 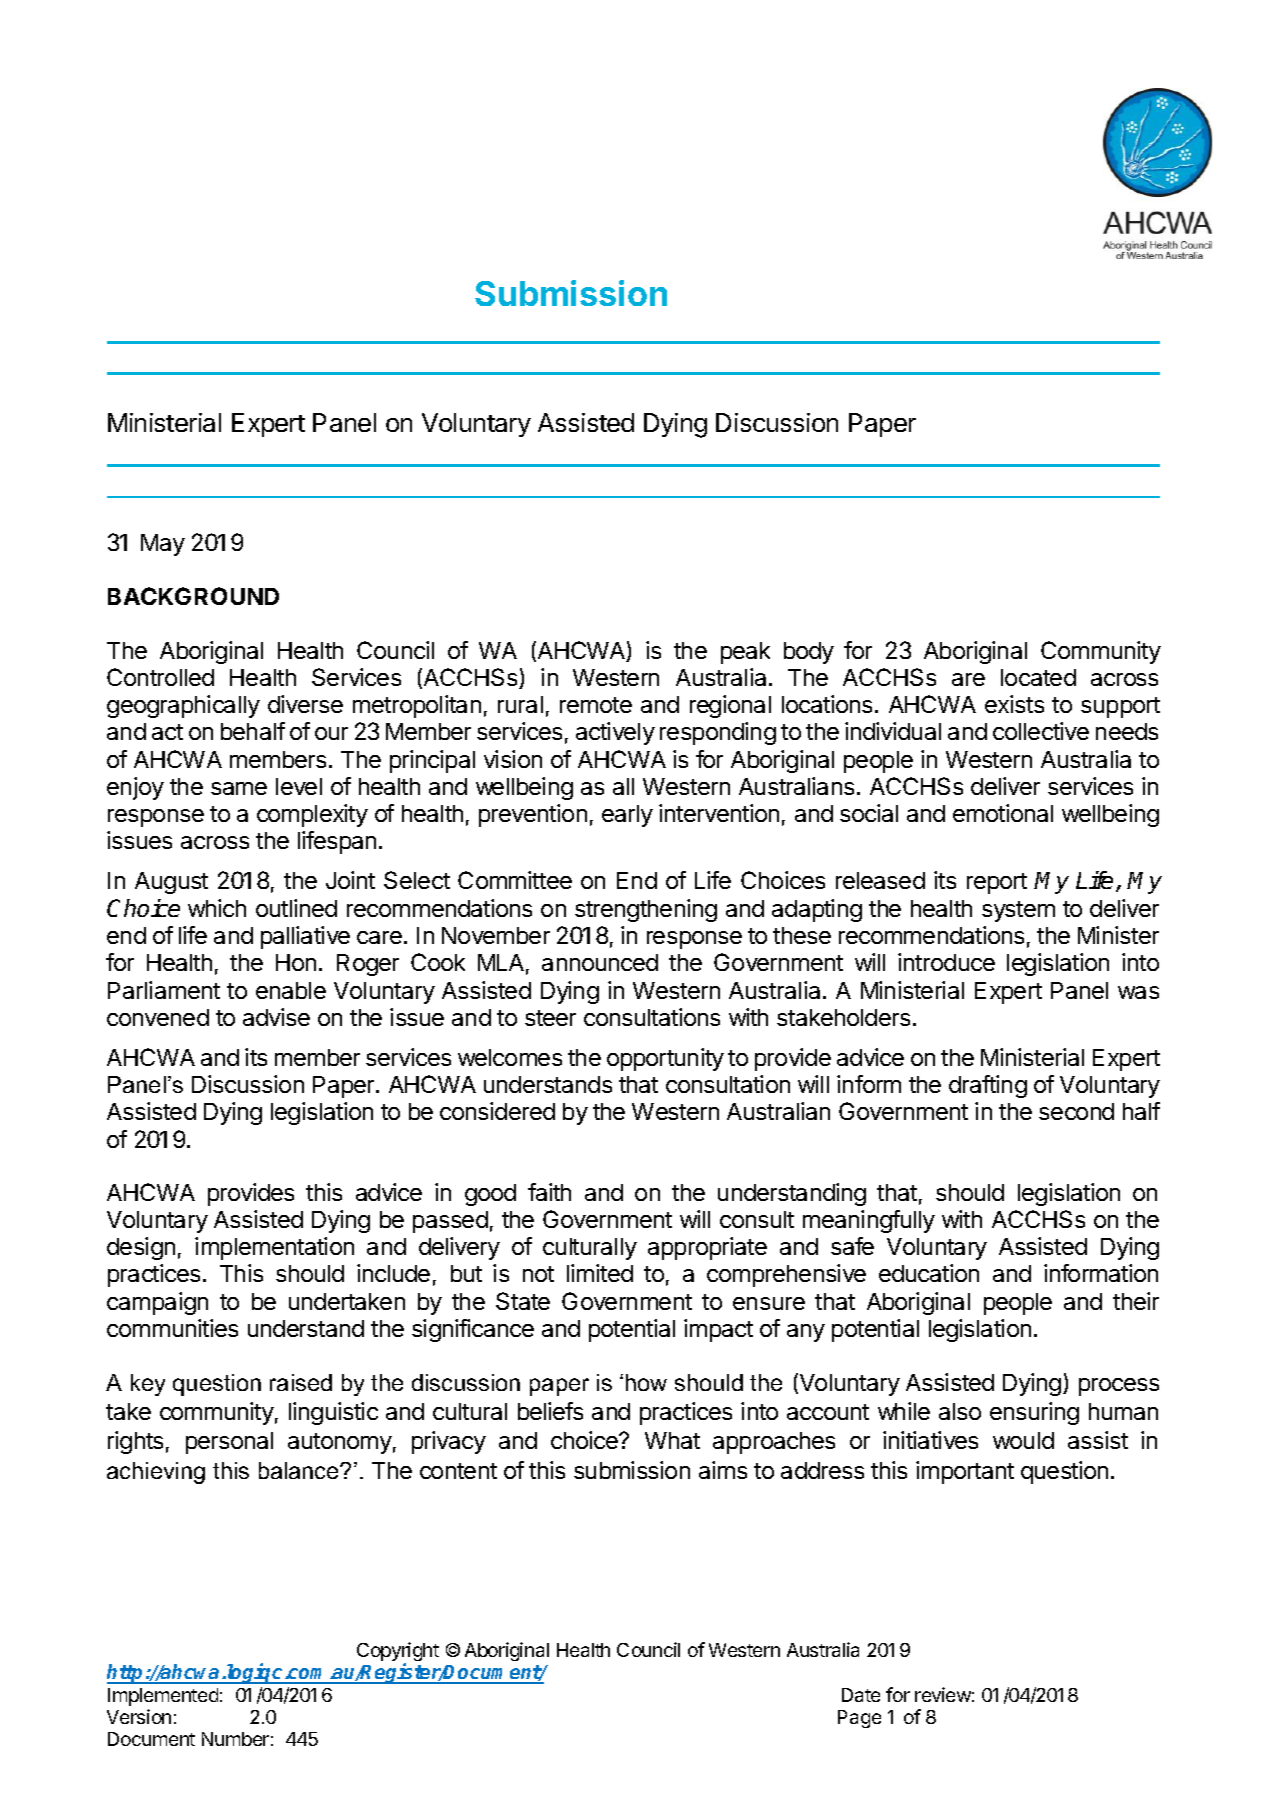 What do you see at coordinates (163, 1697) in the screenshot?
I see `Implemented` at bounding box center [163, 1697].
